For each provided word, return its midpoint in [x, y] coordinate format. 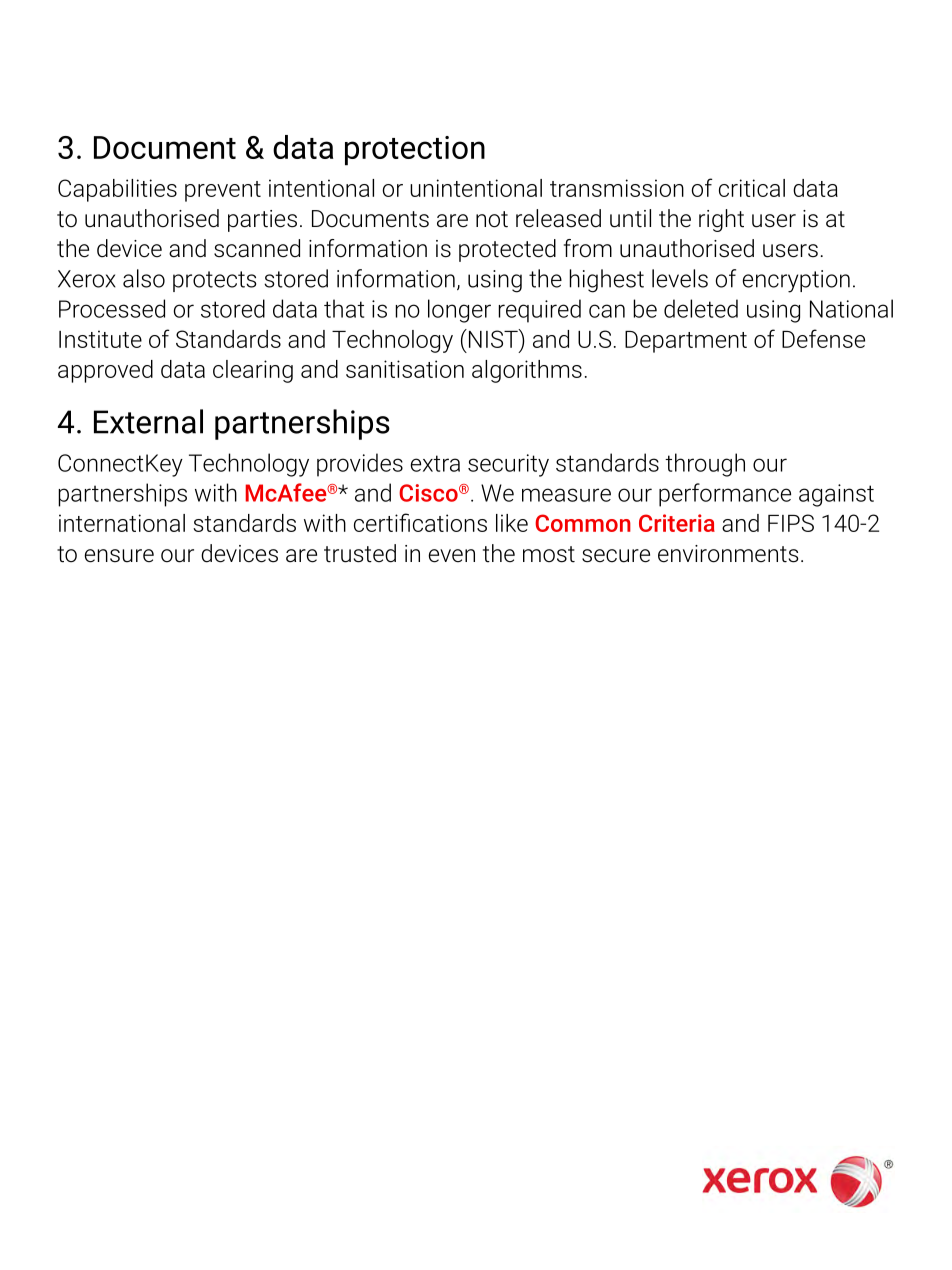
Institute [100, 339]
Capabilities [117, 190]
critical [752, 188]
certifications [420, 522]
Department [686, 342]
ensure [119, 556]
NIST [493, 338]
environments [728, 554]
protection [415, 151]
